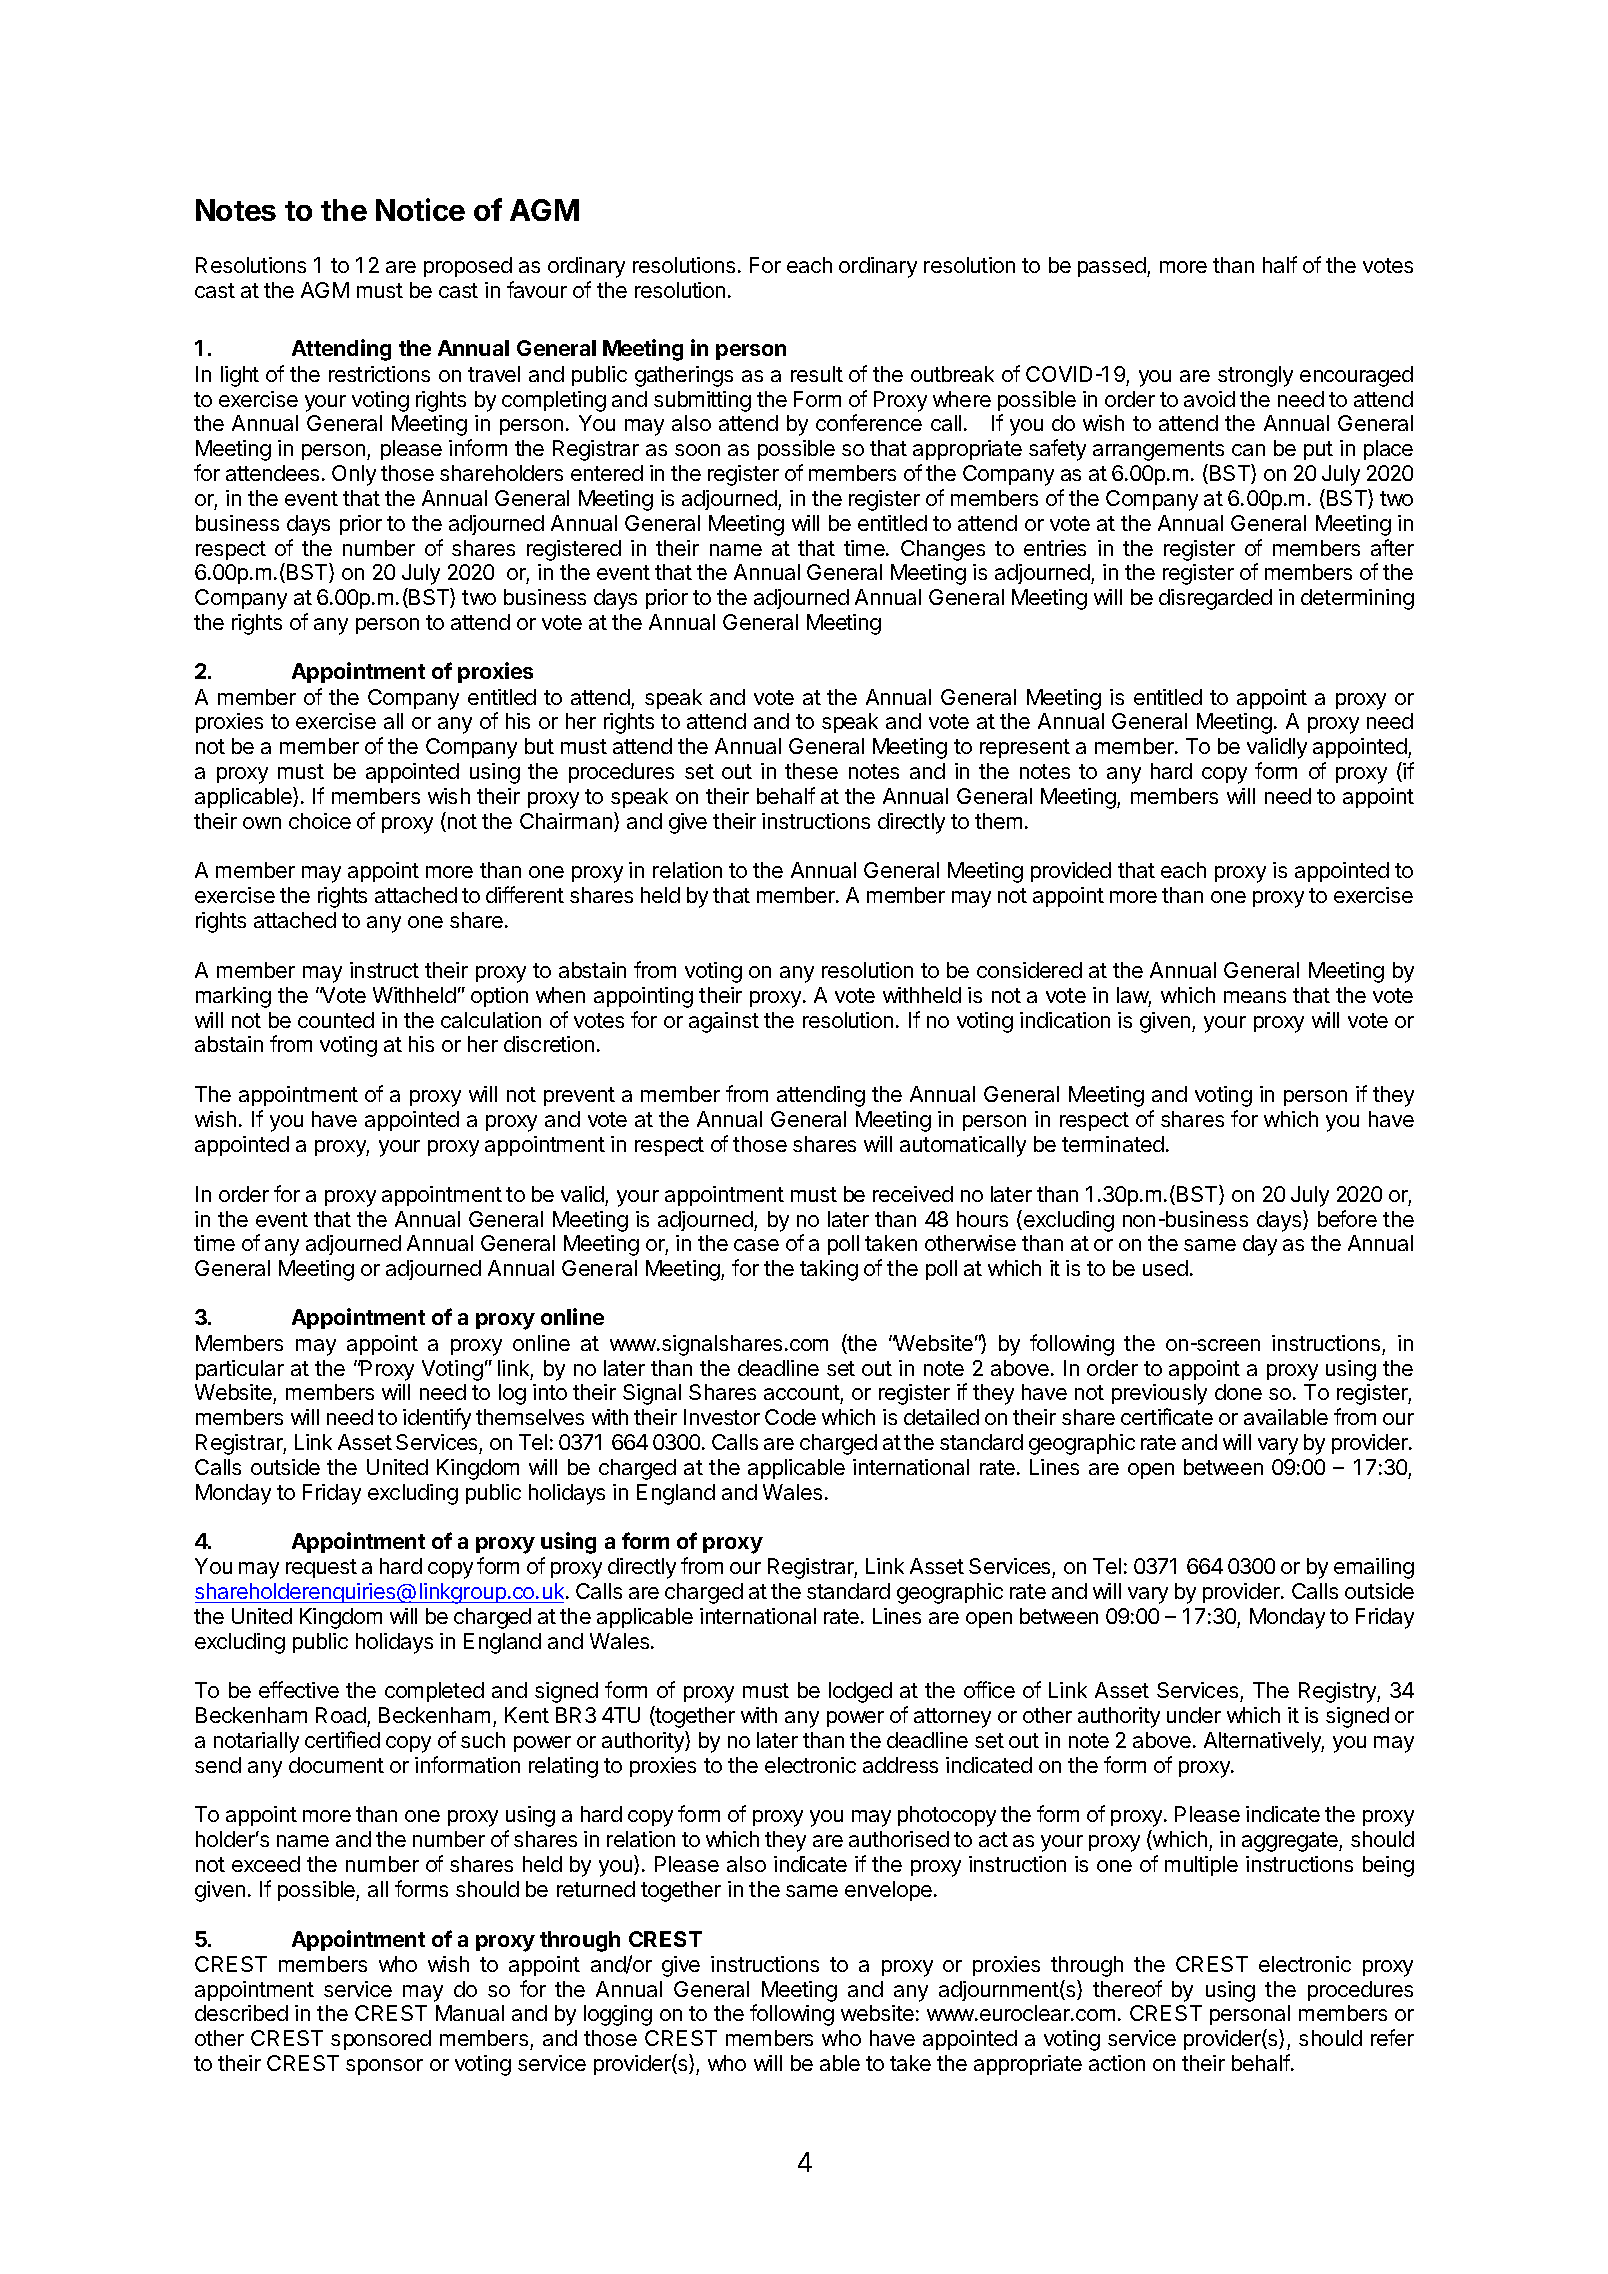  What do you see at coordinates (618, 2015) in the image?
I see `logging` at bounding box center [618, 2015].
